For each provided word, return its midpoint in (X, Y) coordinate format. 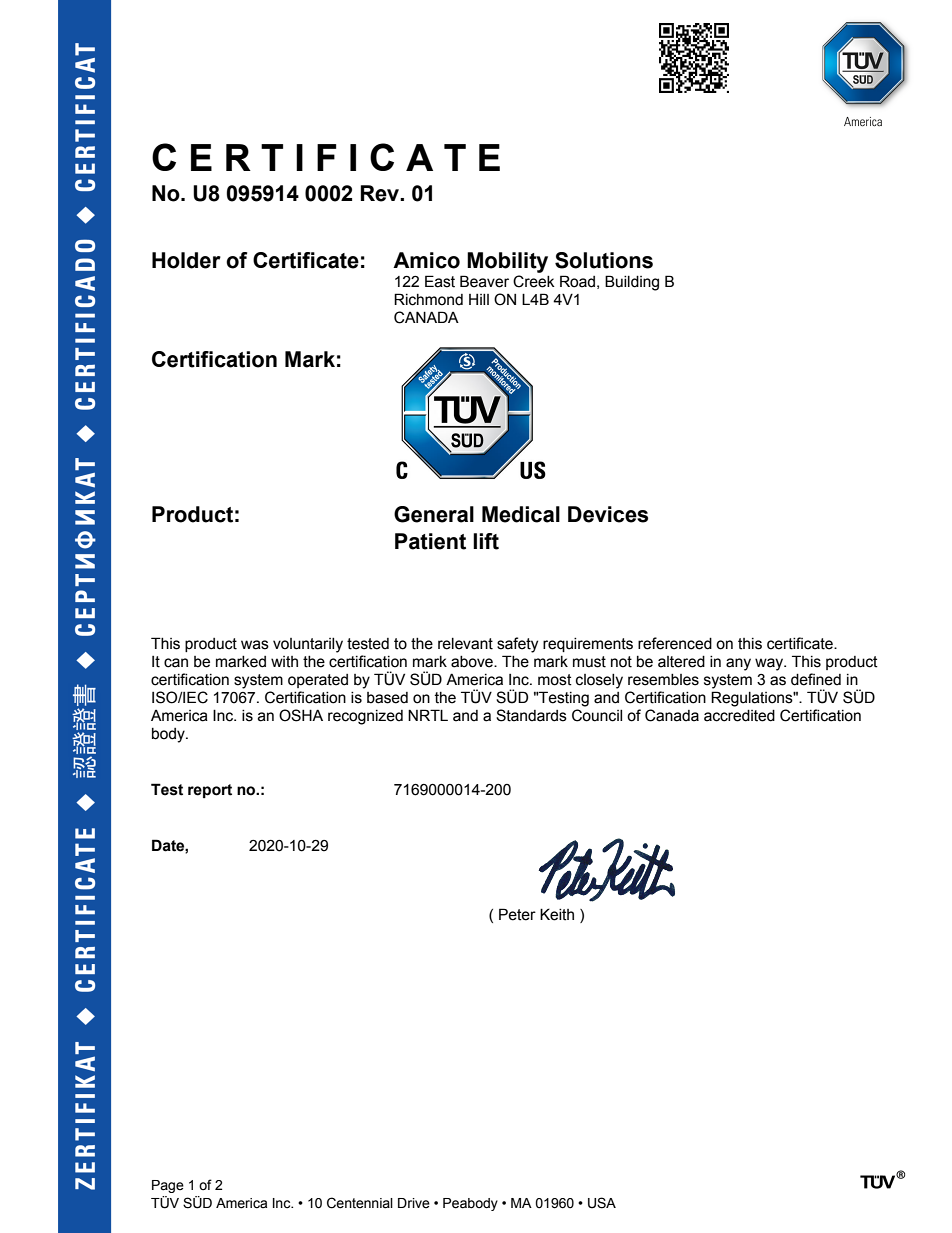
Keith (557, 914)
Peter (517, 914)
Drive (414, 1203)
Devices (608, 514)
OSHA (301, 715)
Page (168, 1186)
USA (602, 1203)
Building (632, 283)
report (210, 791)
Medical (521, 514)
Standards (531, 715)
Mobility (507, 262)
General (434, 514)
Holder (186, 260)
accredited (739, 716)
